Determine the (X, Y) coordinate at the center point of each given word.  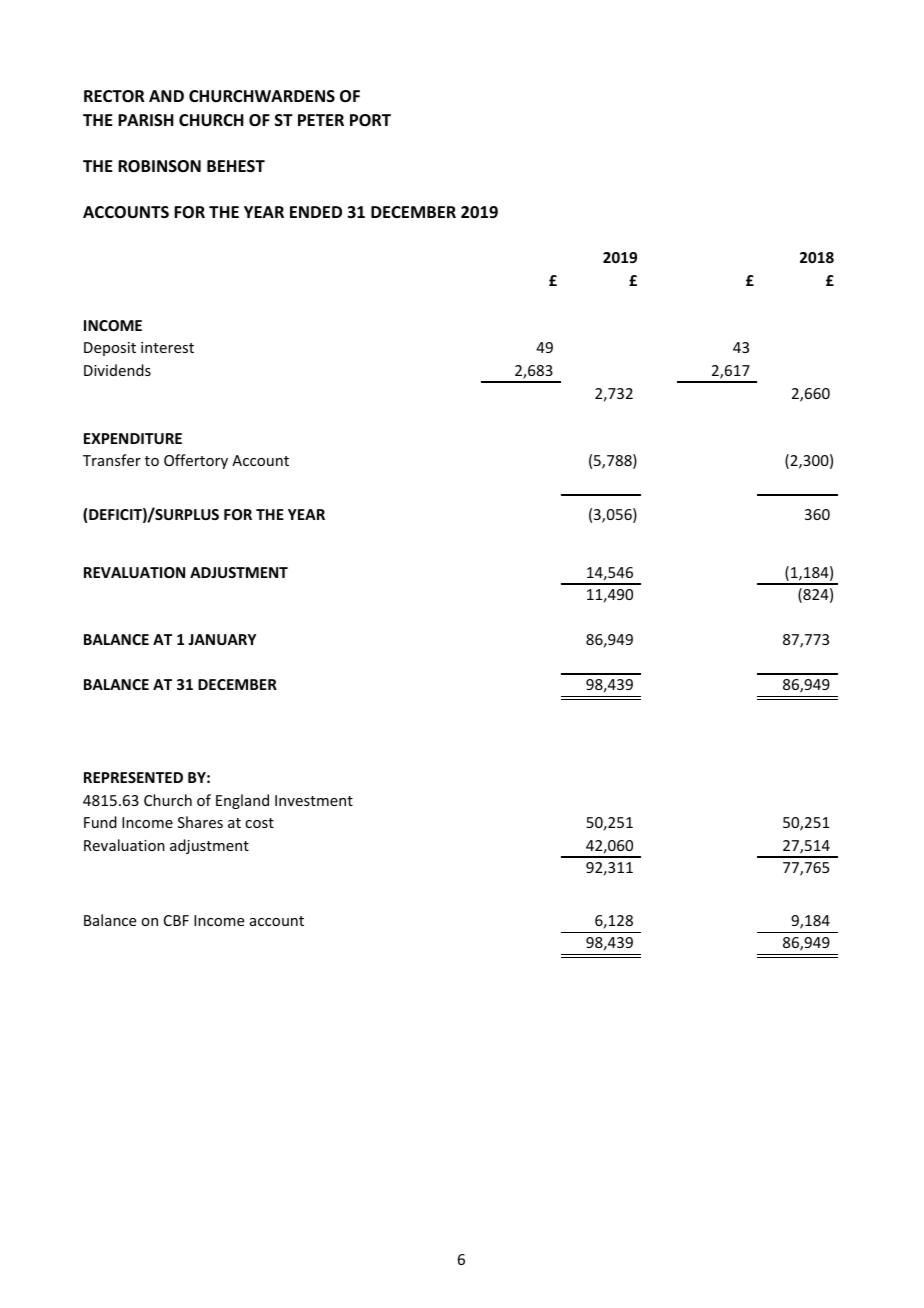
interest (167, 347)
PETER (321, 120)
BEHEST (236, 166)
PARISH (146, 120)
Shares (200, 822)
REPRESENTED (133, 777)
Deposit (110, 349)
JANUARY (222, 639)
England (242, 801)
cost (259, 823)
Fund (100, 822)
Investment (314, 800)
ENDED (316, 212)
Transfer (112, 460)
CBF (176, 920)
